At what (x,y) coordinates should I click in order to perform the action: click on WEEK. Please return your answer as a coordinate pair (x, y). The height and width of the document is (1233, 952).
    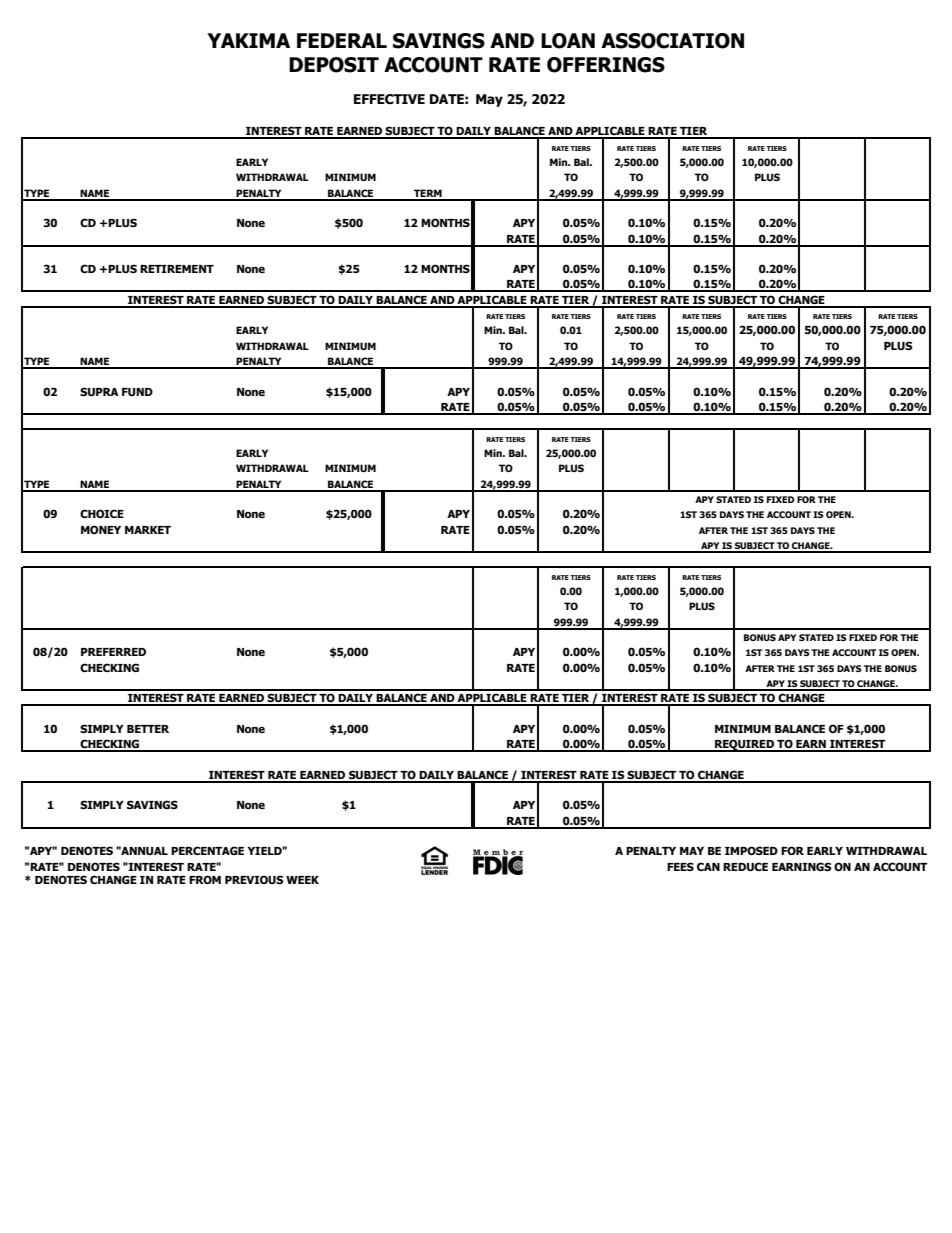
    Looking at the image, I should click on (302, 880).
